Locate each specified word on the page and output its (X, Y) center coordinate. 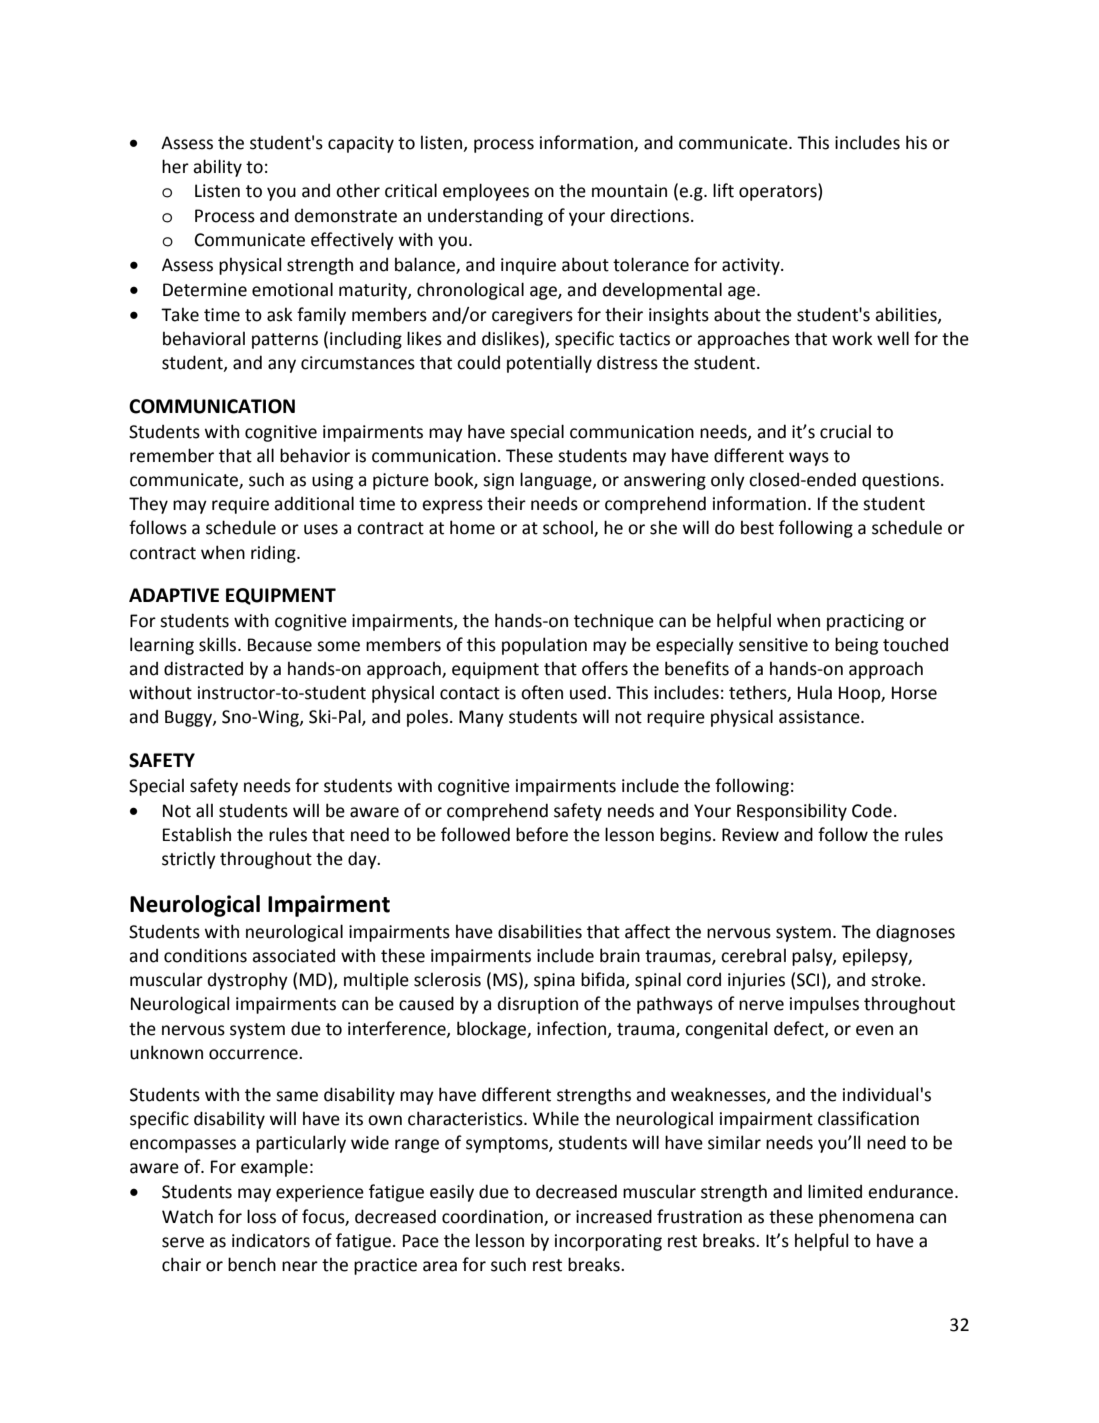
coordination (493, 1217)
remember (172, 455)
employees (486, 192)
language (557, 481)
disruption (538, 1005)
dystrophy (248, 981)
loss (261, 1216)
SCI (808, 980)
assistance (820, 717)
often (542, 692)
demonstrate (346, 216)
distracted (203, 668)
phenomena (866, 1218)
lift (723, 190)
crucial (845, 432)
